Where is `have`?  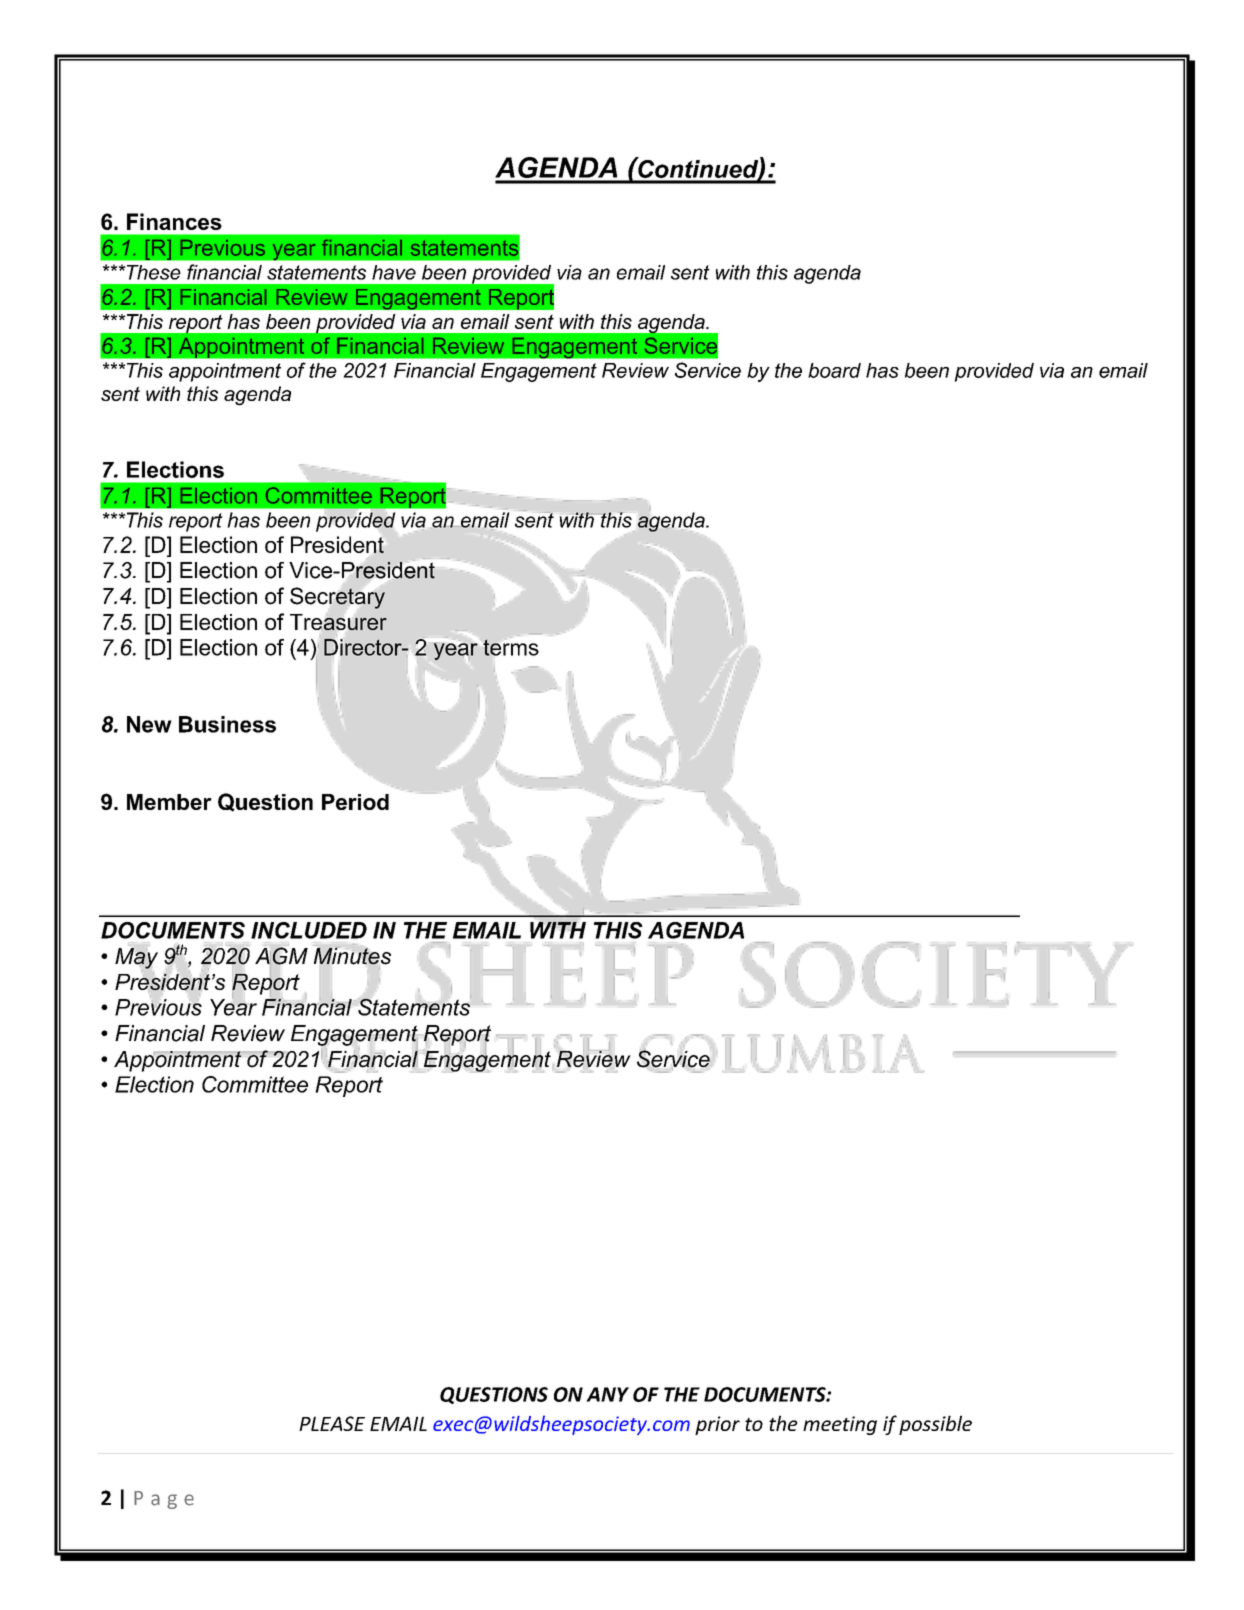 have is located at coordinates (394, 272).
